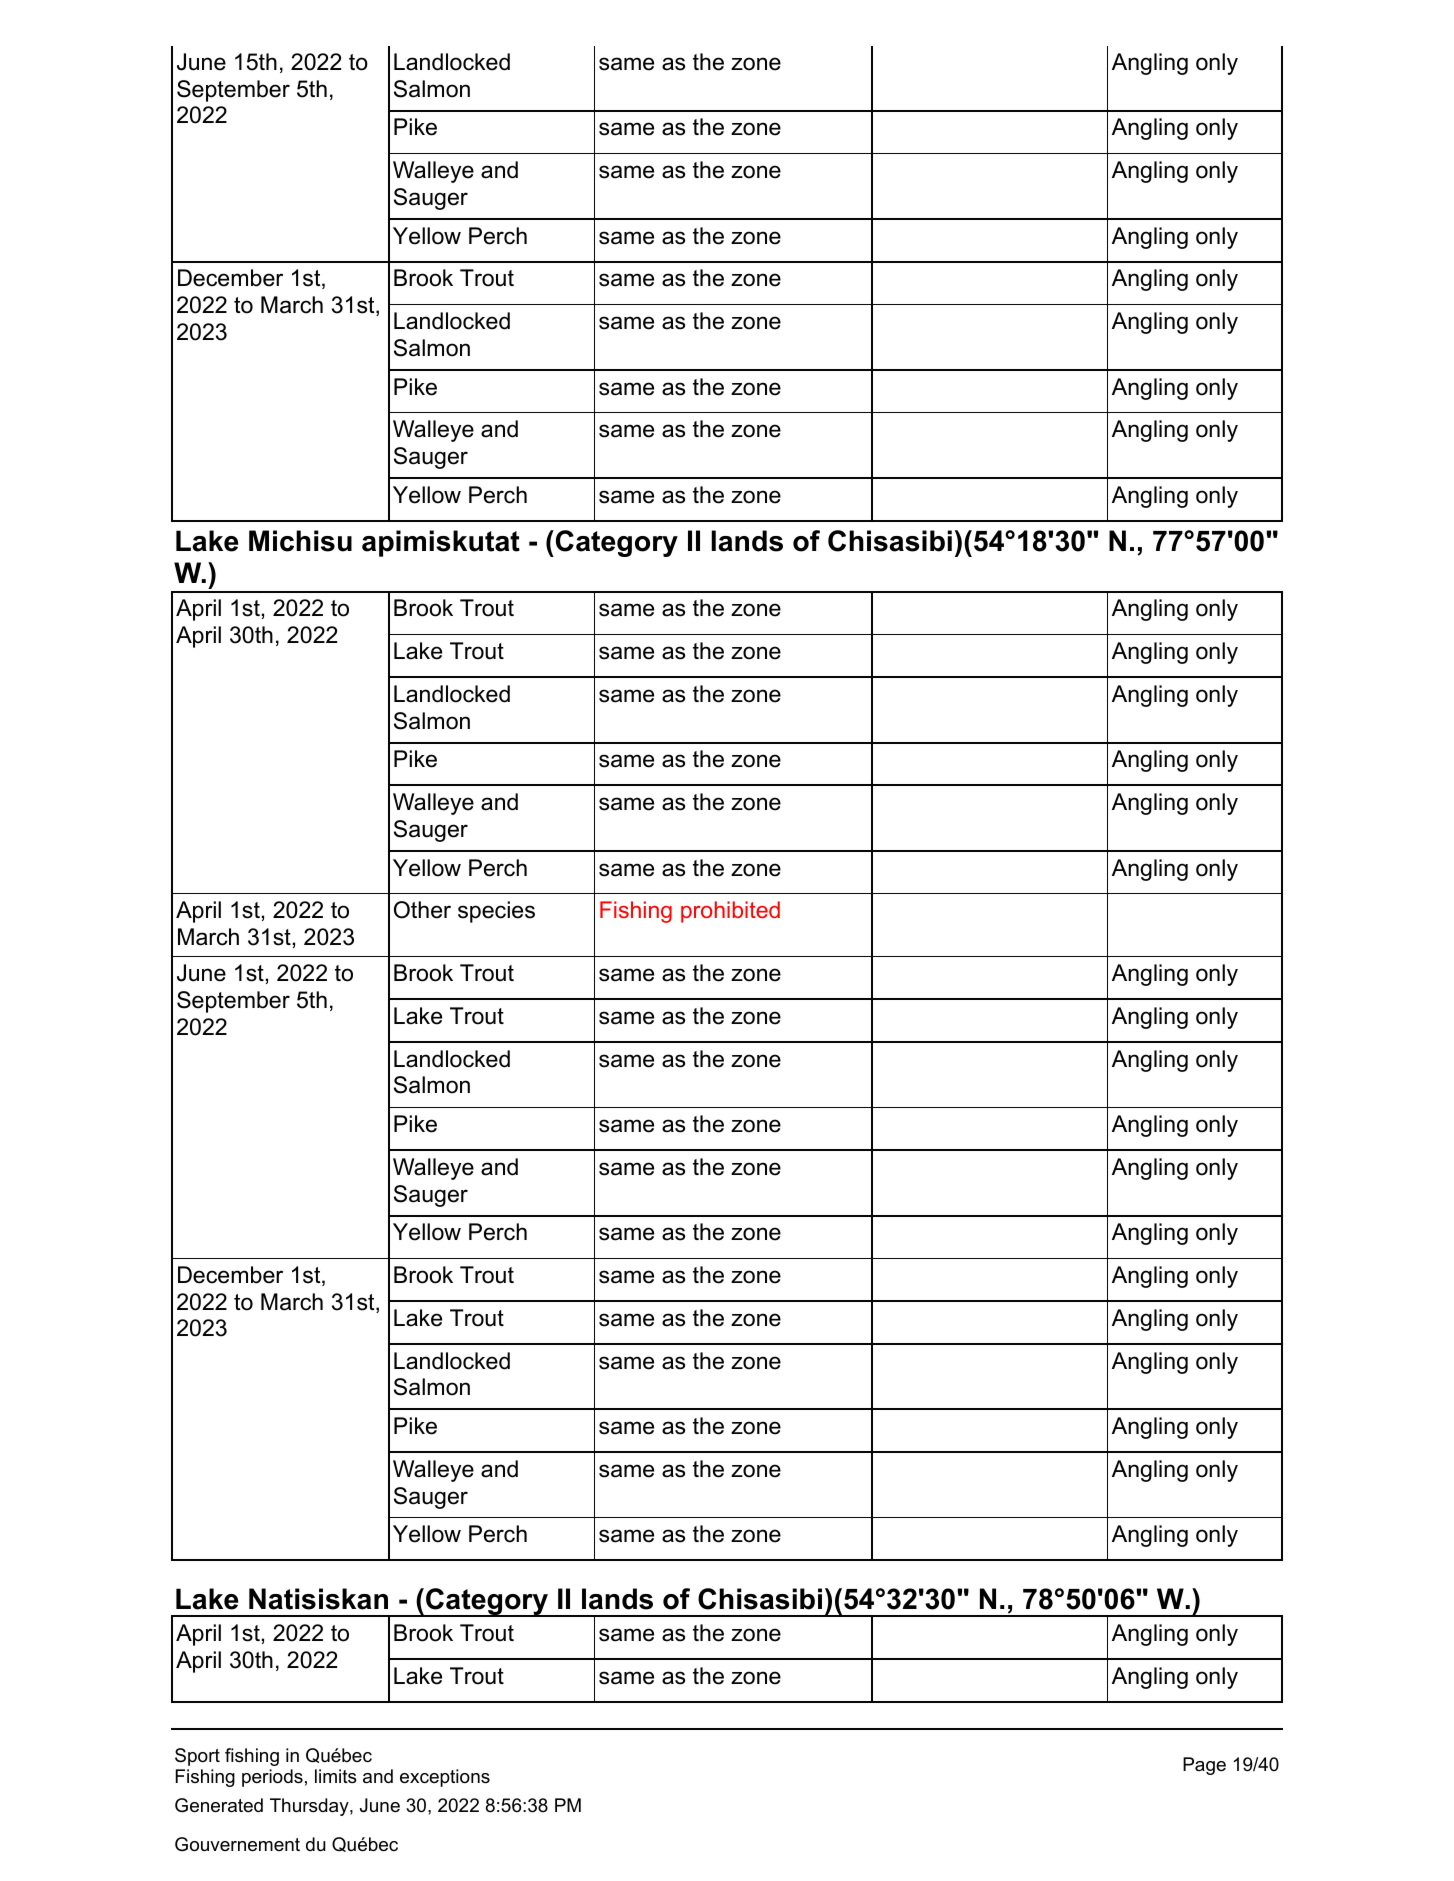  What do you see at coordinates (422, 910) in the screenshot?
I see `Other` at bounding box center [422, 910].
